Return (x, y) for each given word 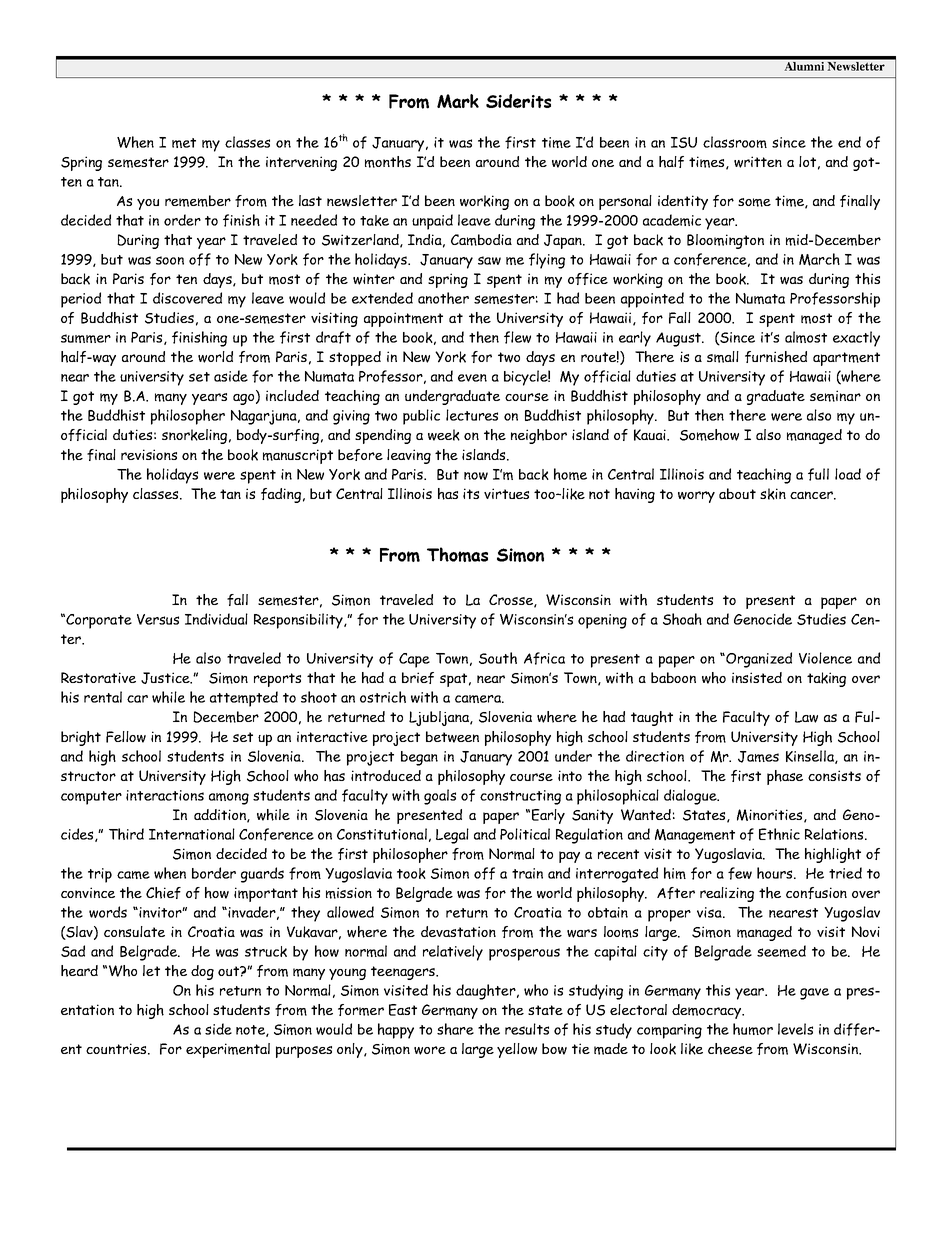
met (184, 143)
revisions (149, 454)
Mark (458, 101)
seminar (835, 396)
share (455, 1029)
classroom (735, 142)
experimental (228, 1050)
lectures (472, 415)
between (452, 737)
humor (753, 1029)
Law (806, 717)
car (137, 699)
